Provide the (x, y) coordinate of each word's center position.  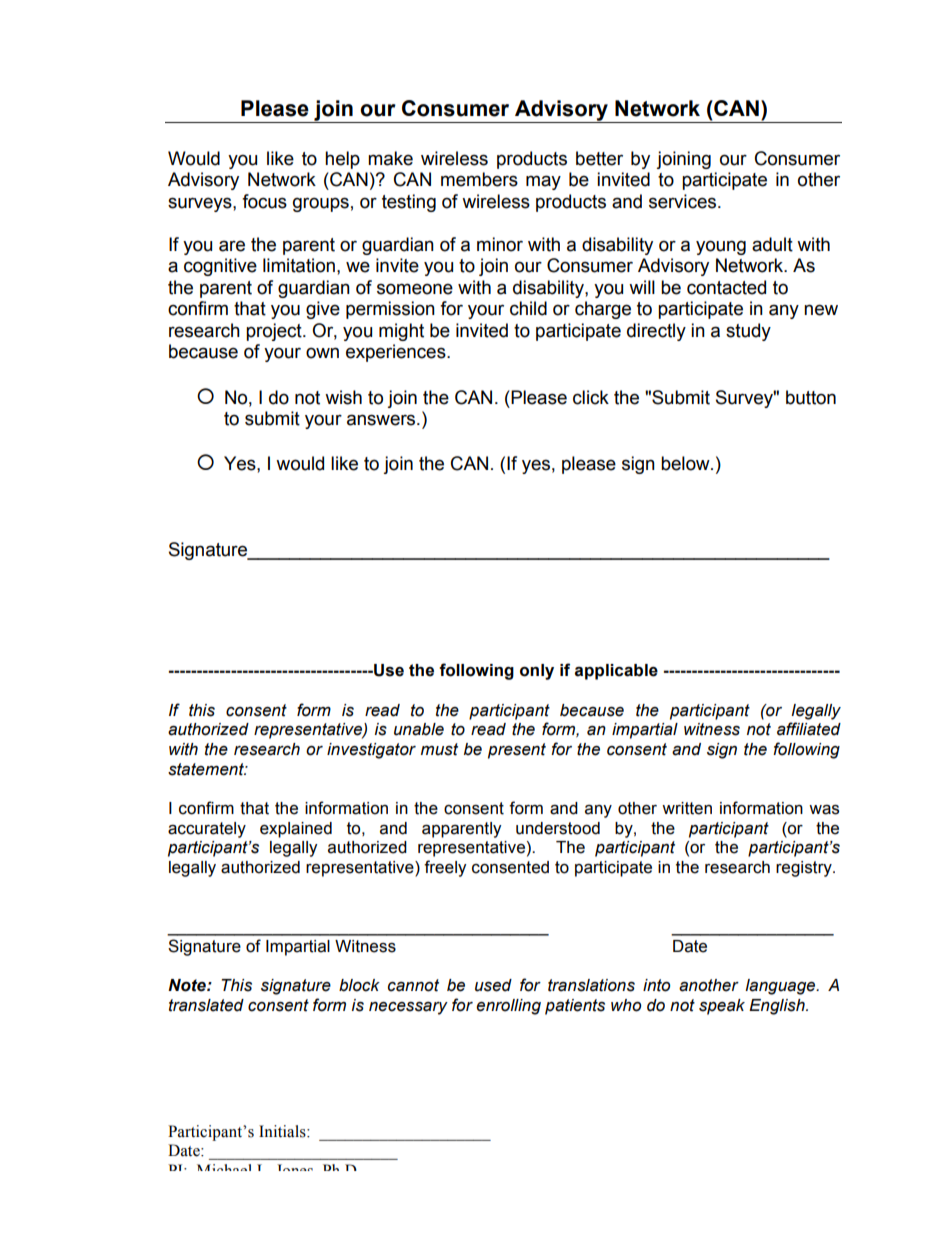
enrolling (508, 1007)
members (479, 179)
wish (343, 397)
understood (558, 828)
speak (722, 1007)
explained (296, 830)
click (591, 397)
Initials (283, 1131)
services (684, 201)
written (687, 808)
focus (264, 201)
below (686, 463)
